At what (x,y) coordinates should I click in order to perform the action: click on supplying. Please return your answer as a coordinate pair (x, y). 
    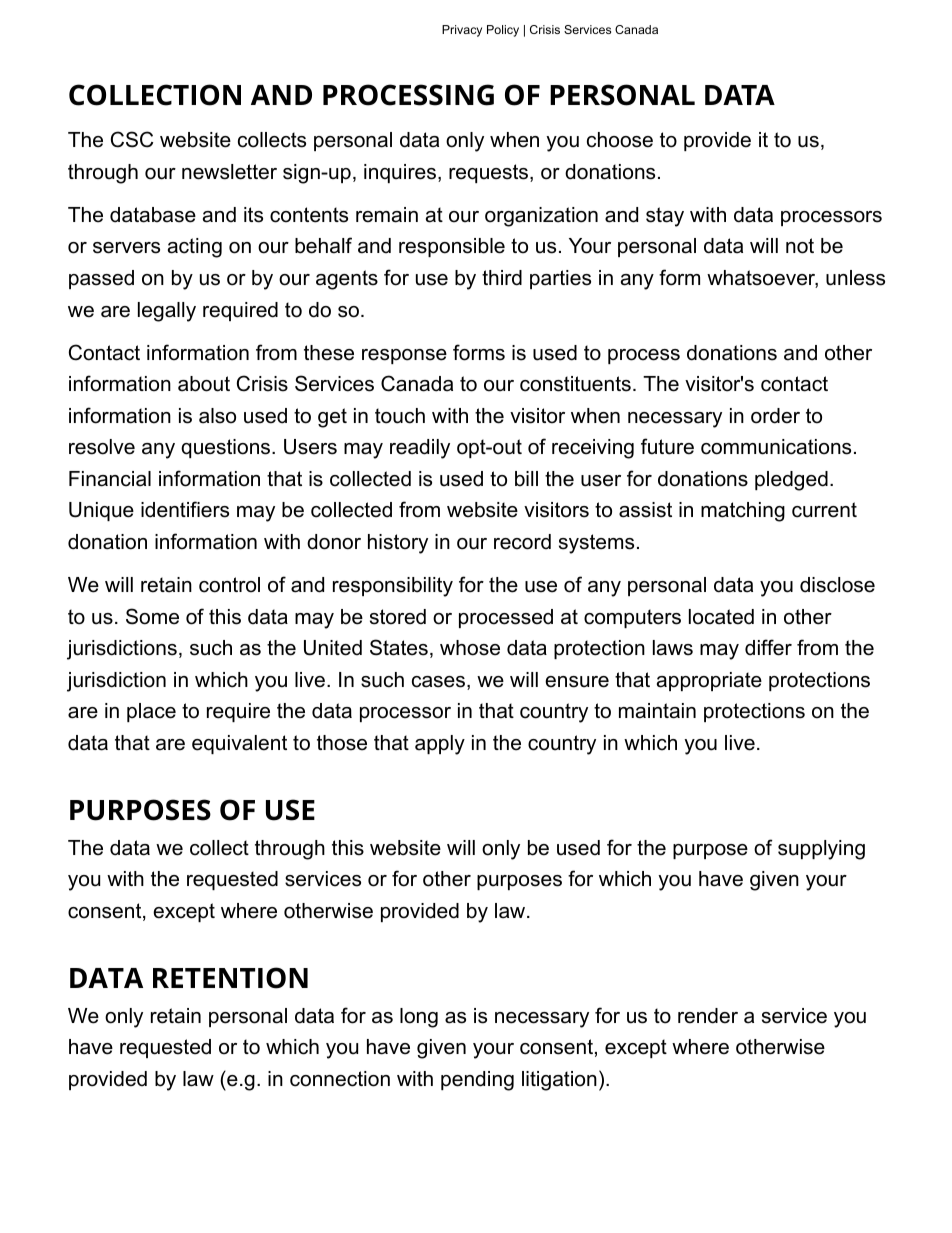
    Looking at the image, I should click on (821, 850).
